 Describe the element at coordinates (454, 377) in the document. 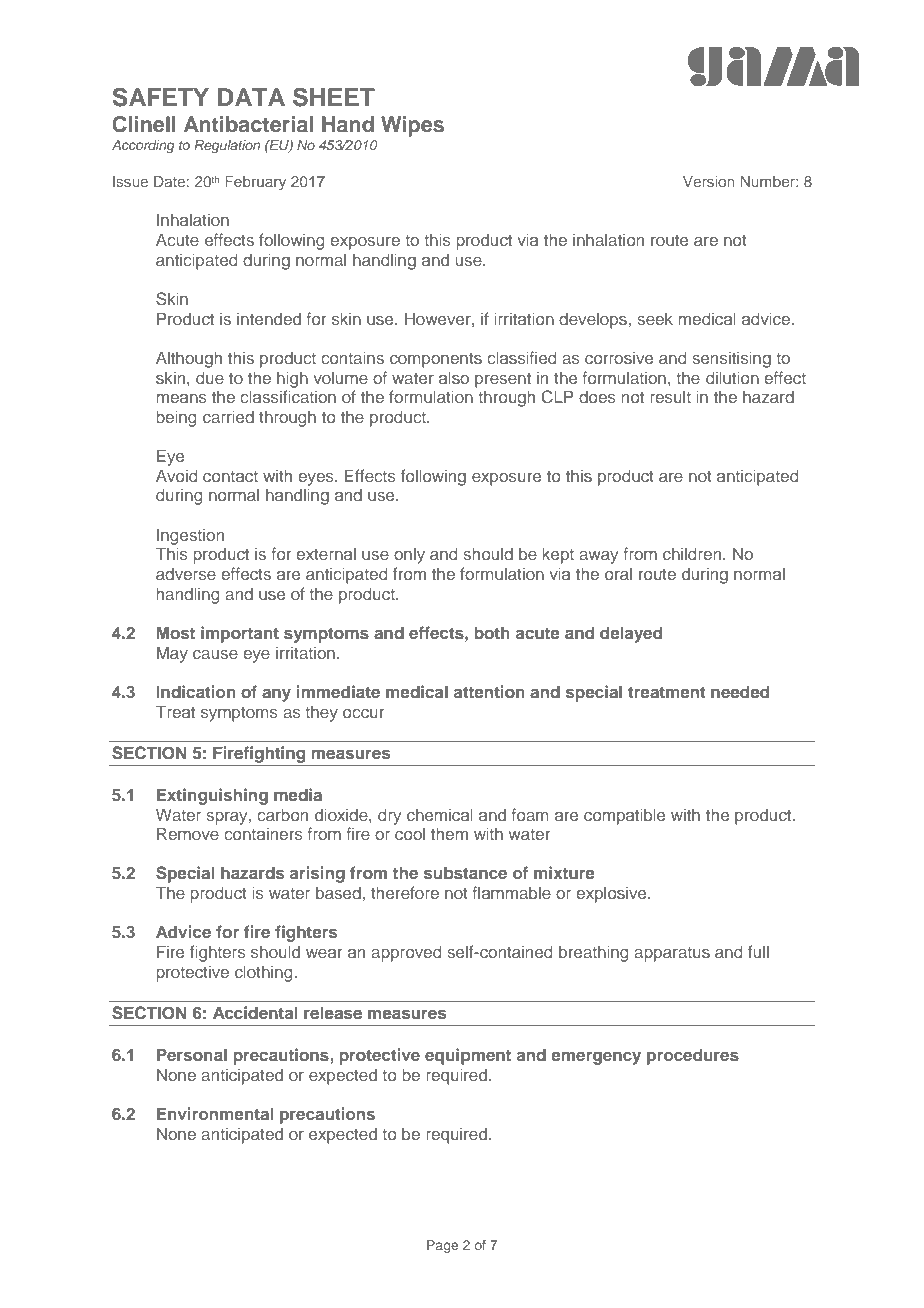

I see `also` at that location.
